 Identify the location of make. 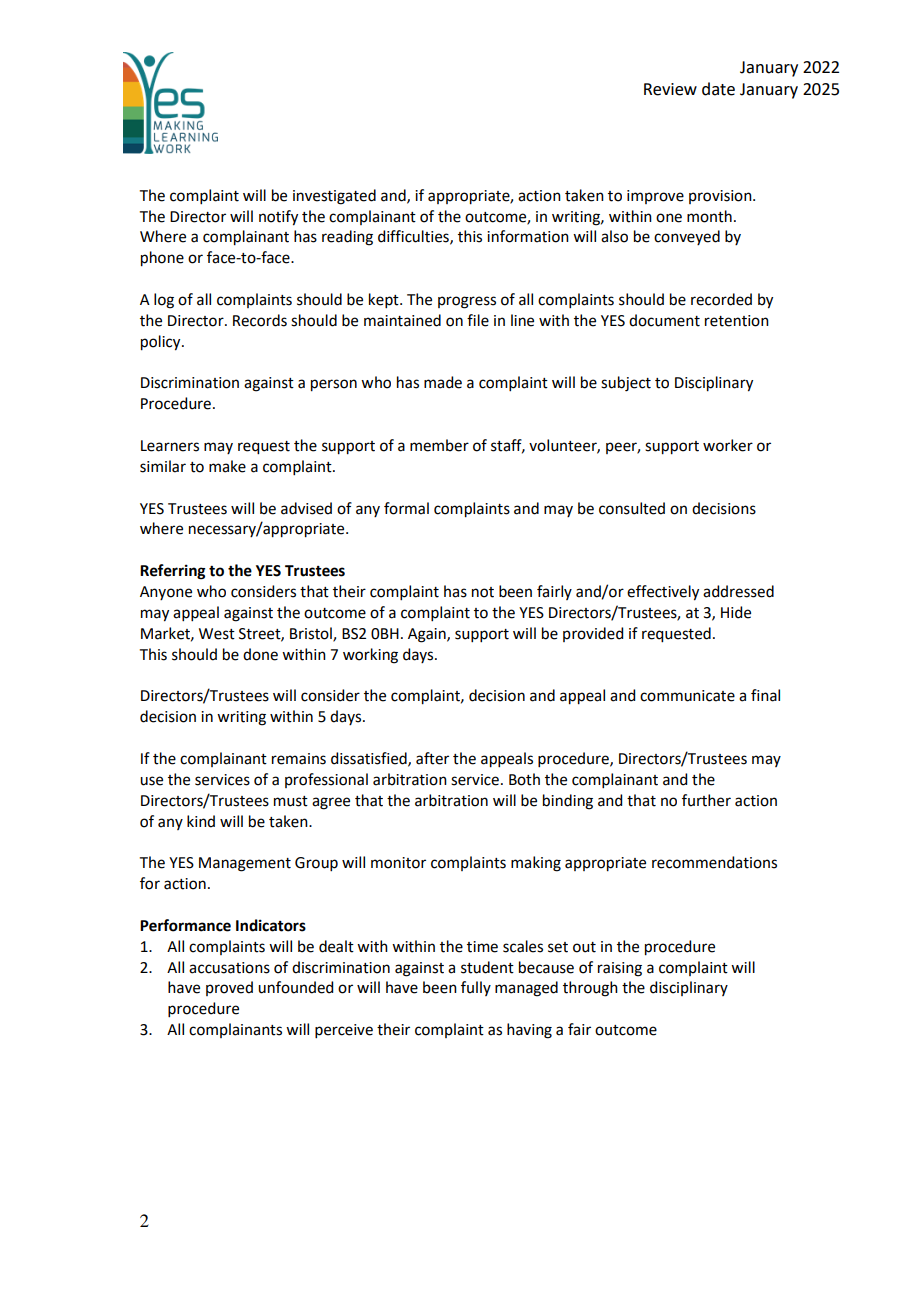
(227, 466).
